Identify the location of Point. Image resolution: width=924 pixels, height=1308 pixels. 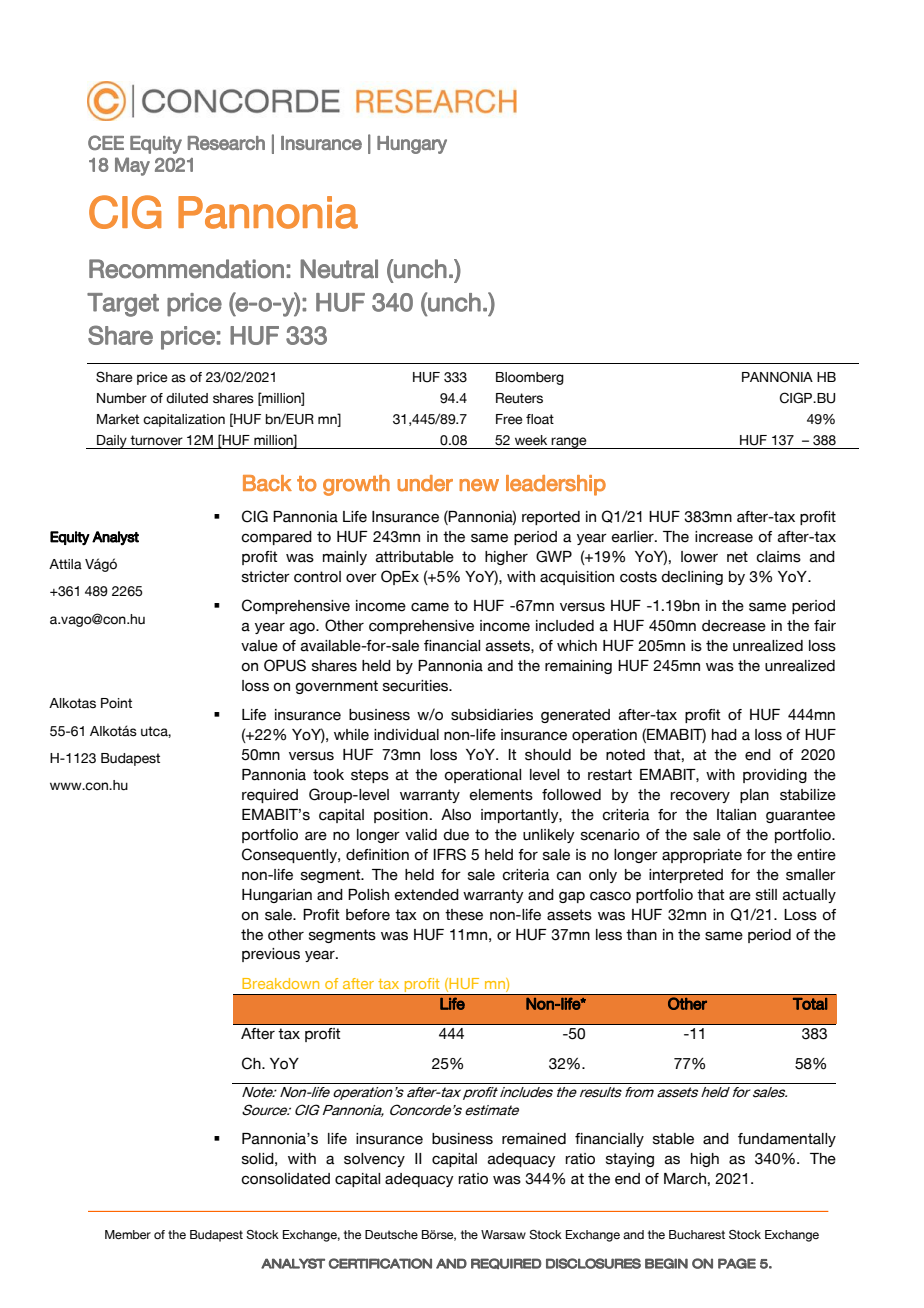
(116, 703).
